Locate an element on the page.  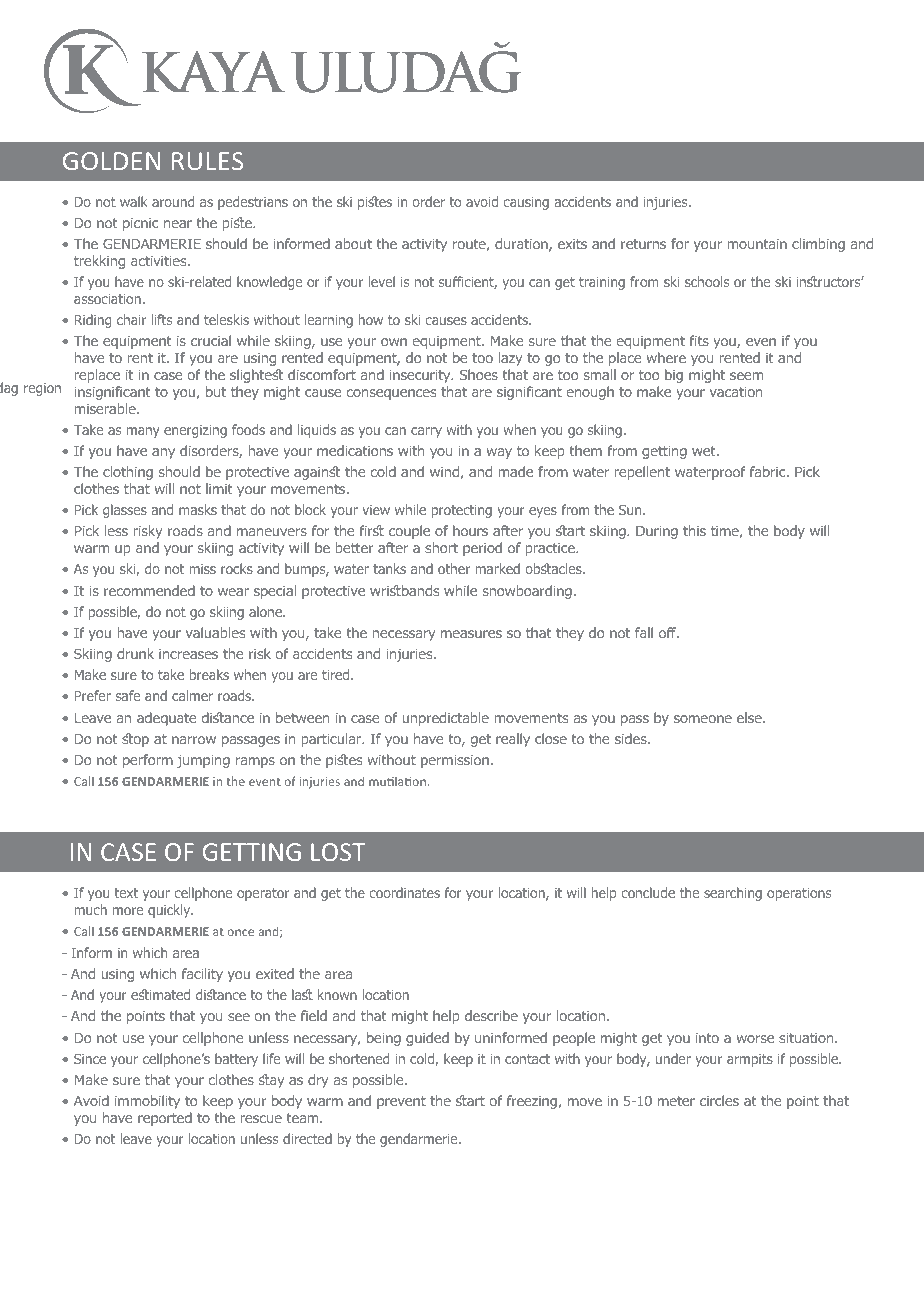
about is located at coordinates (353, 243).
